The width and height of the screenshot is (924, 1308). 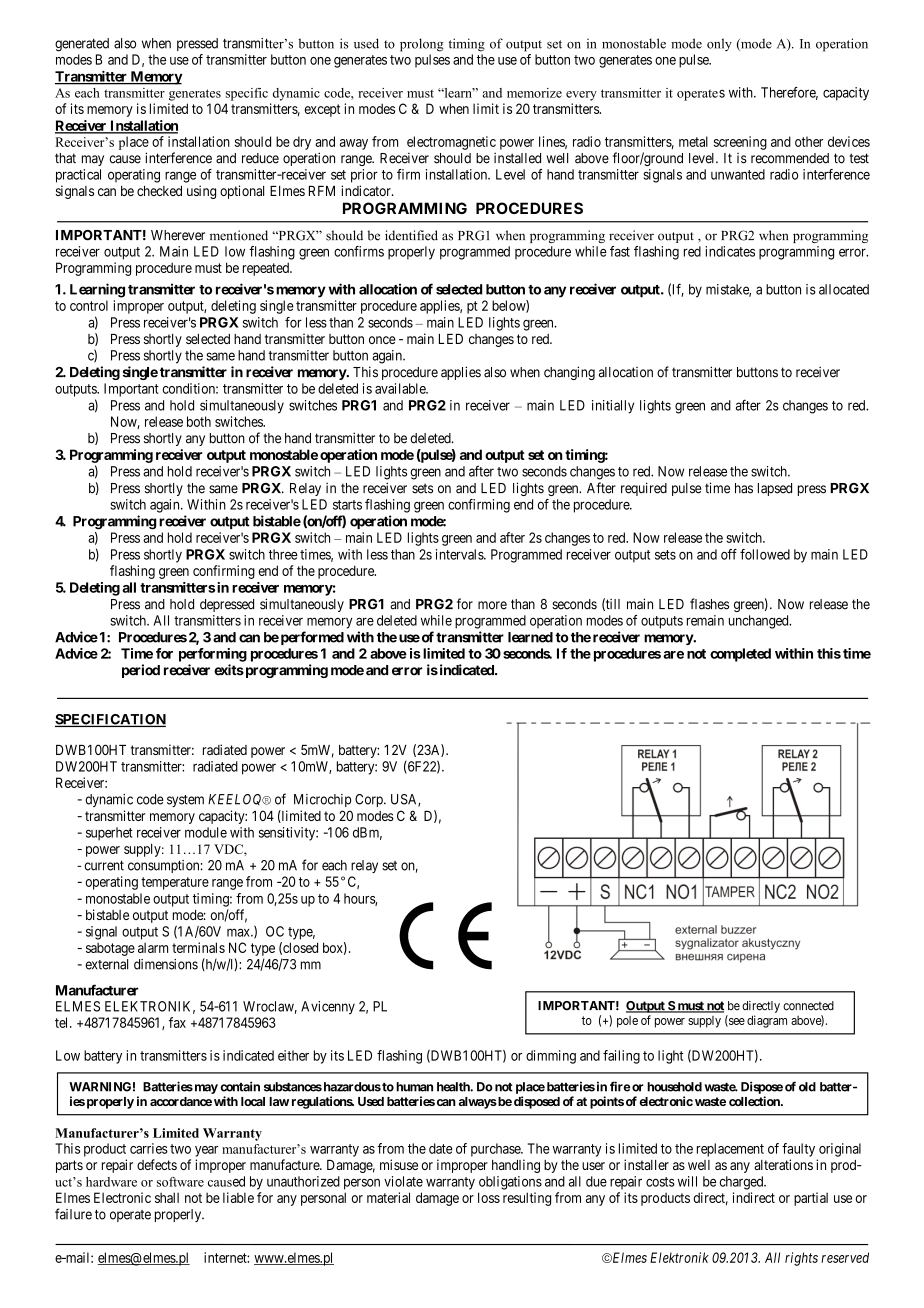 I want to click on only, so click(x=719, y=44).
